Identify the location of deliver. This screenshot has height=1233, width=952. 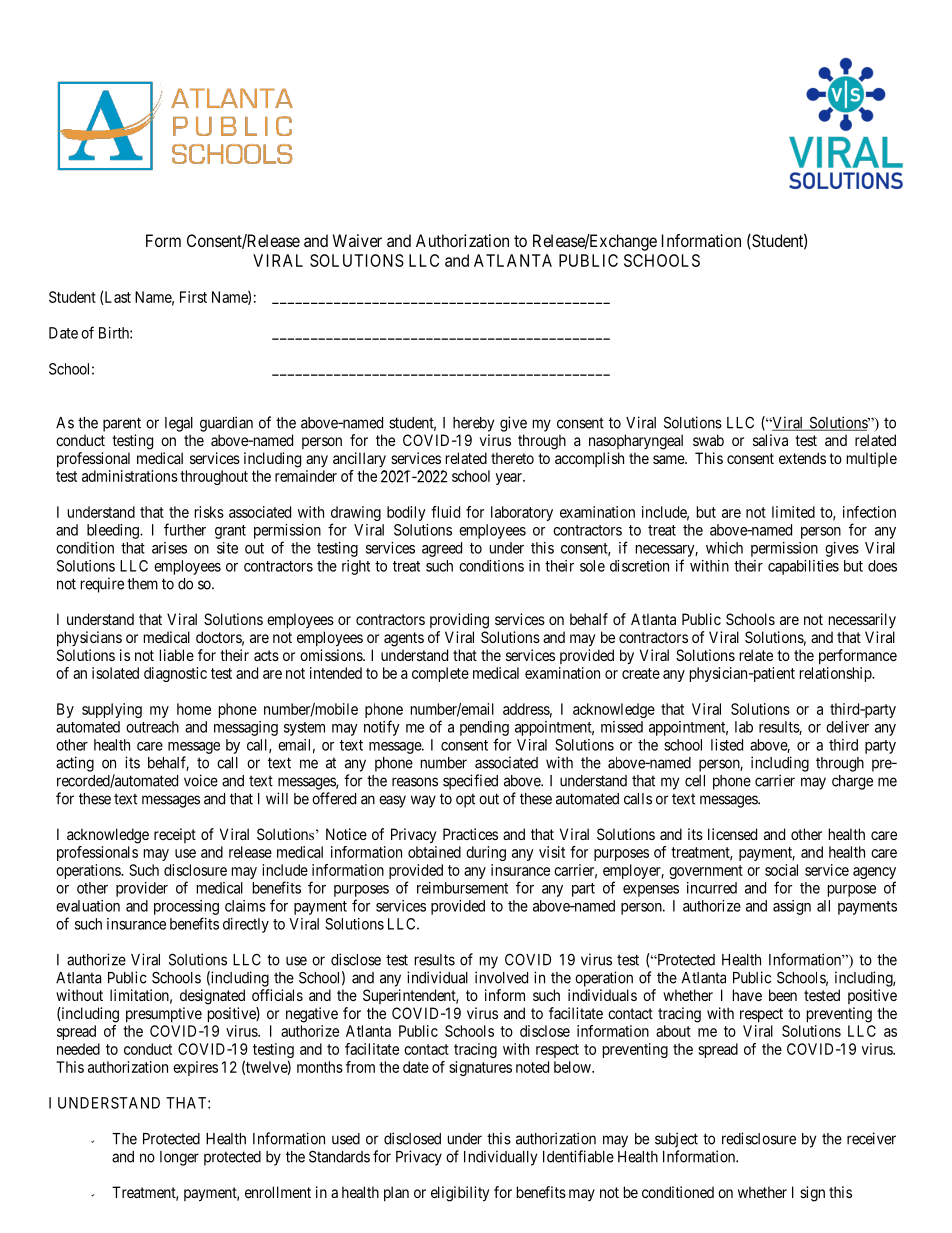
(847, 727).
